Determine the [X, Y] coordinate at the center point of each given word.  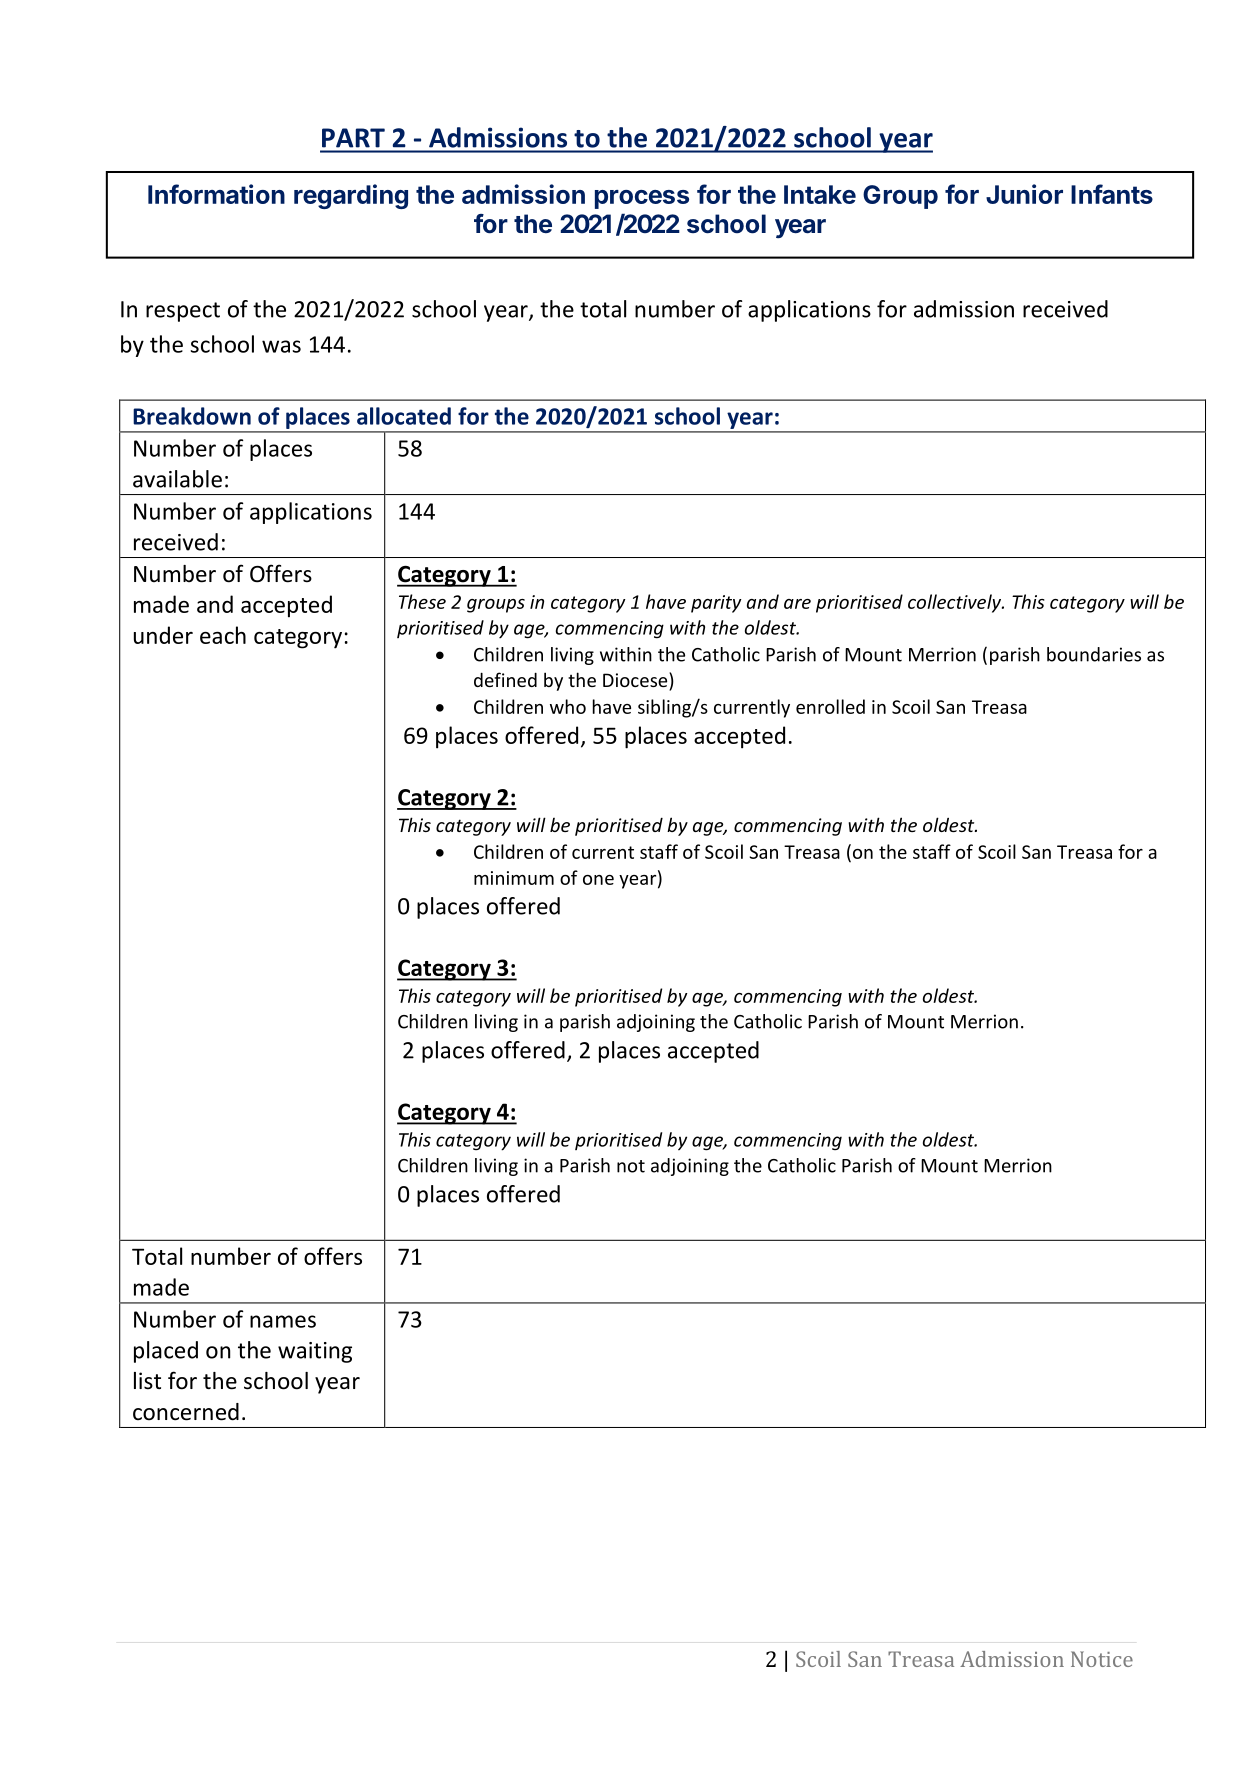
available [177, 479]
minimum [514, 878]
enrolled [830, 706]
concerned [186, 1412]
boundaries [1094, 654]
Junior [1024, 194]
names [283, 1321]
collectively [956, 603]
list [147, 1381]
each [223, 635]
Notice [1102, 1659]
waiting [315, 1352]
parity [716, 604]
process [642, 199]
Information [216, 194]
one [598, 880]
